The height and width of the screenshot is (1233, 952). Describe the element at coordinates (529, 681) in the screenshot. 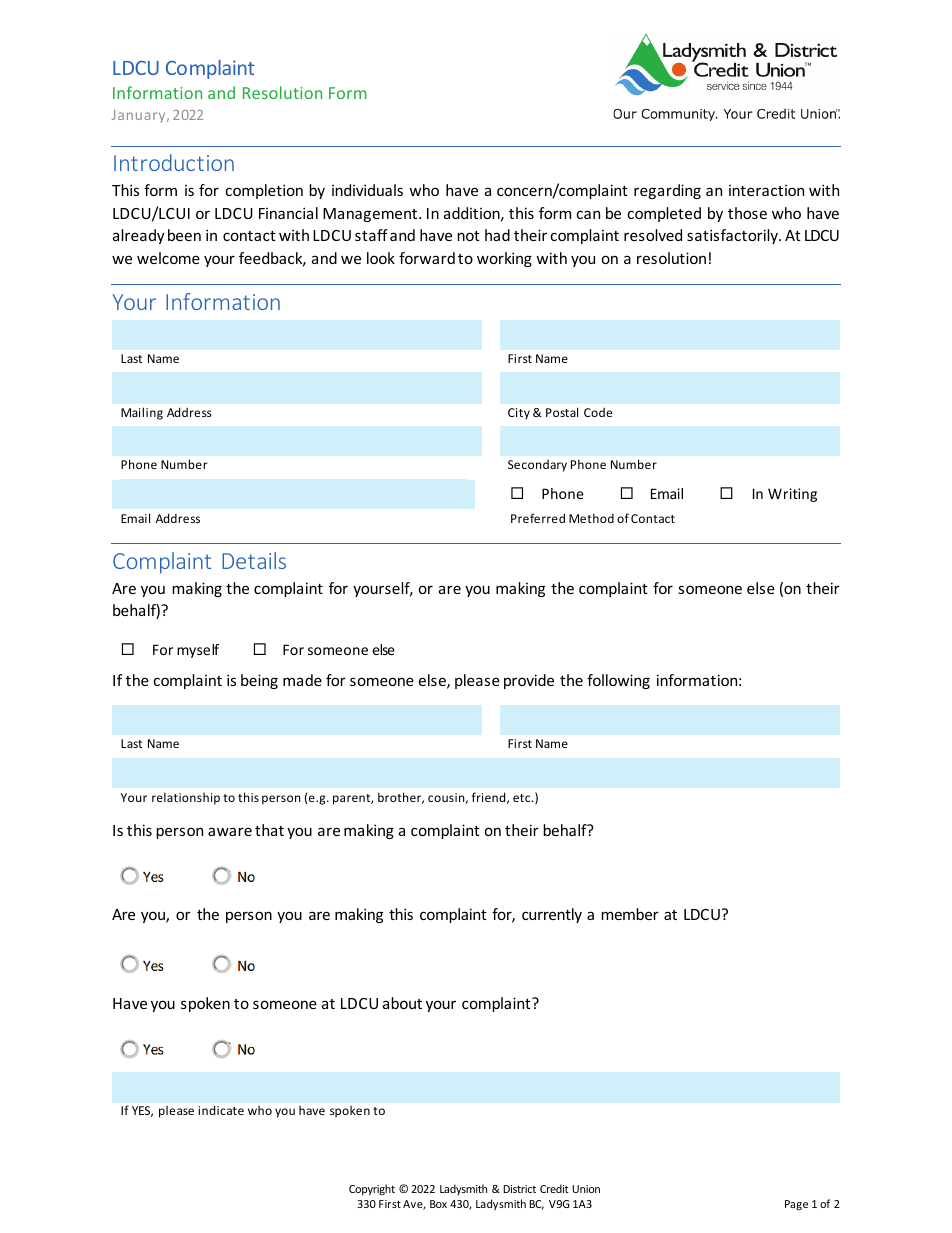

I see `provide` at that location.
